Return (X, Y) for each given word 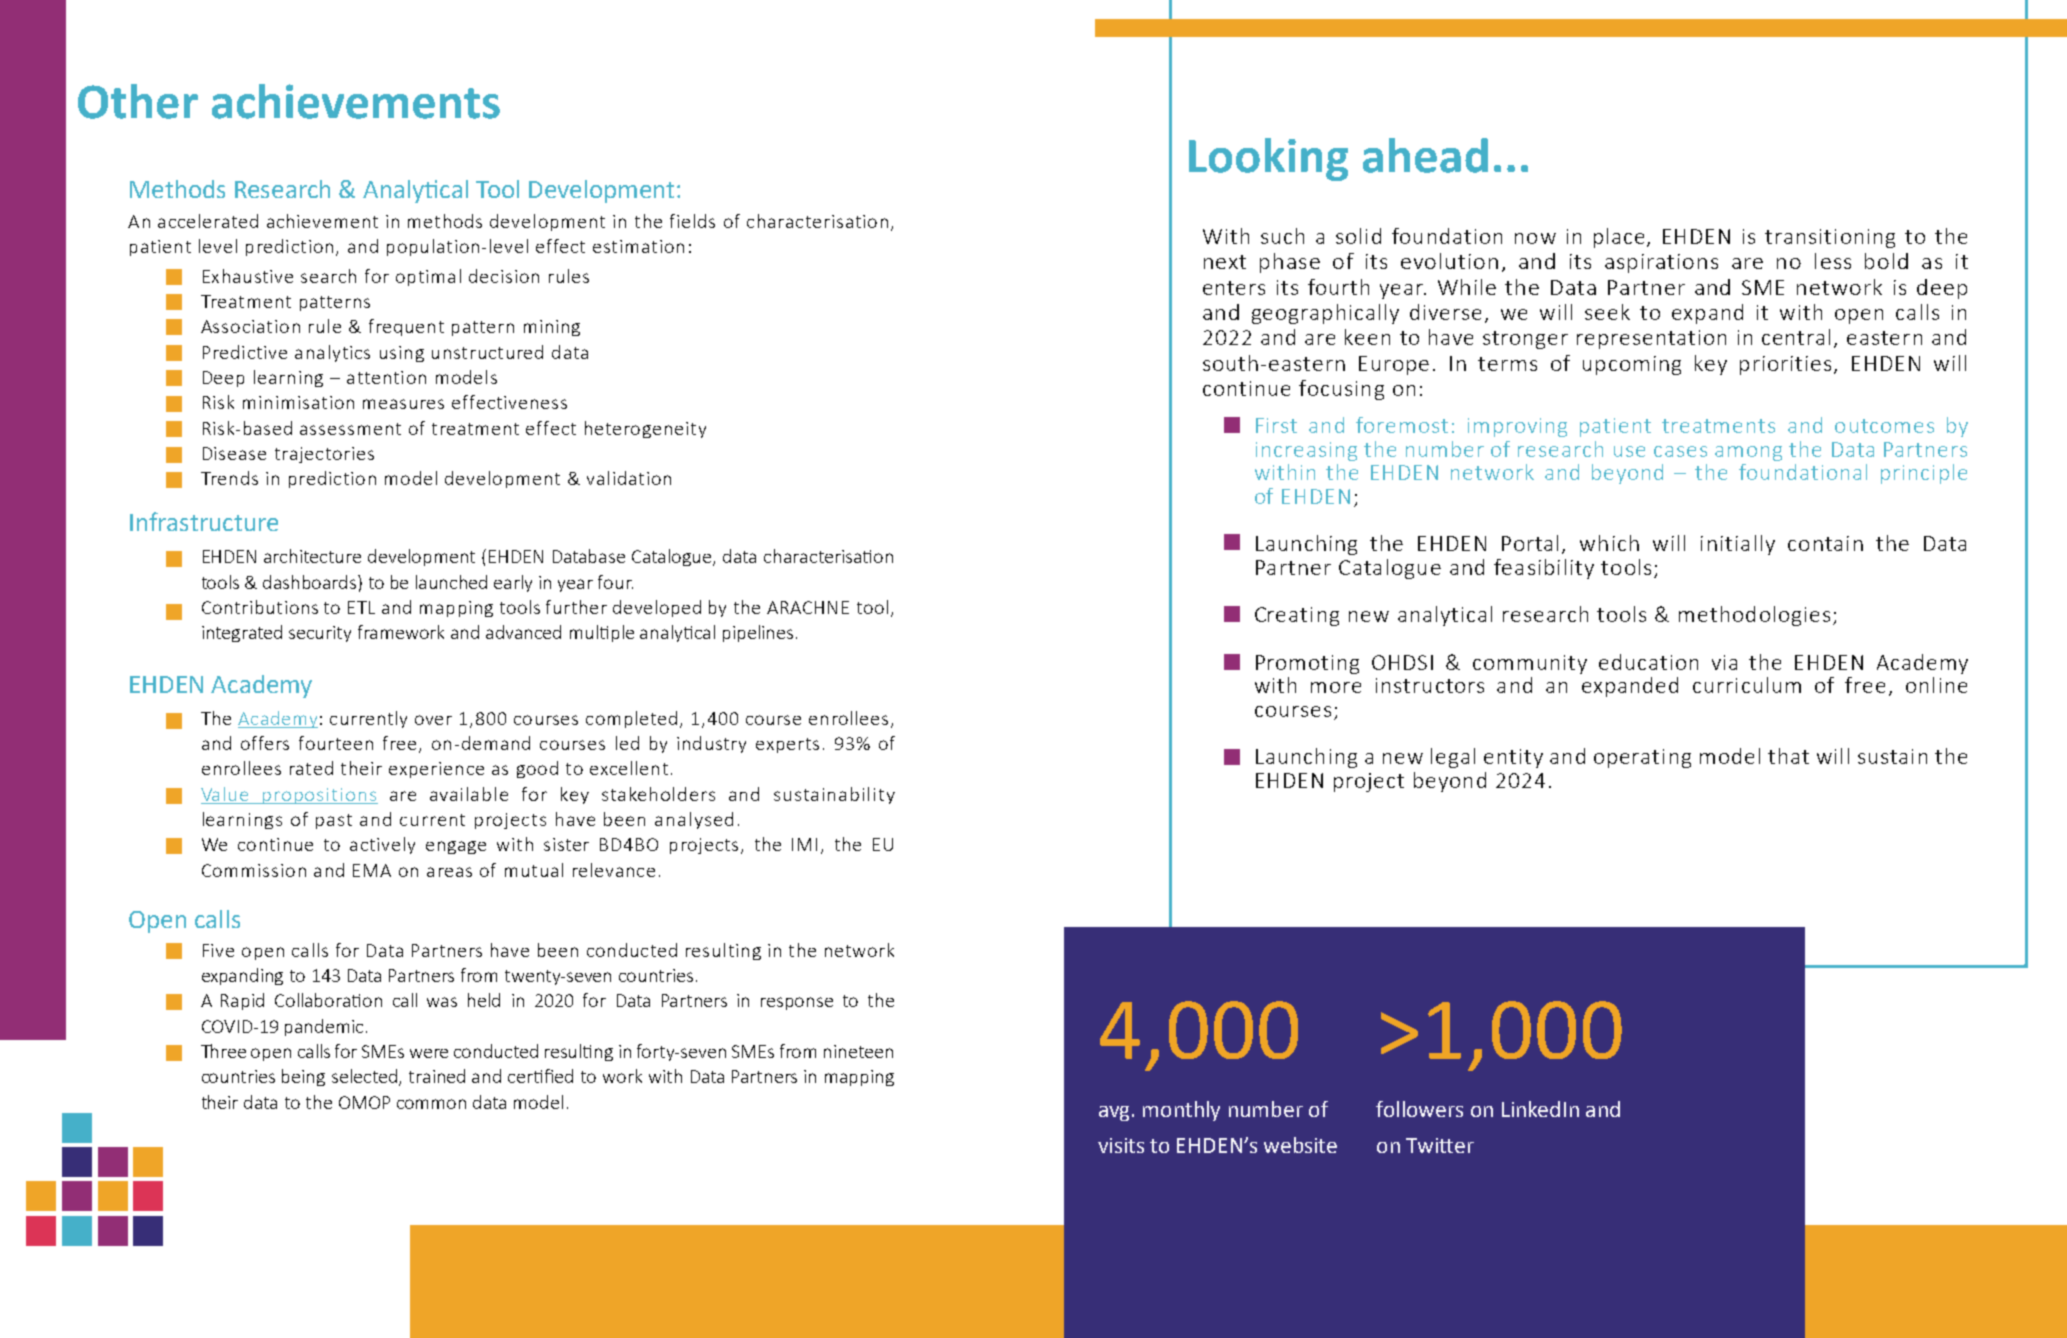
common (431, 1104)
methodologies (1754, 616)
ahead (1425, 155)
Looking (1268, 159)
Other (138, 101)
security (320, 634)
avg (1114, 1113)
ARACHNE (808, 607)
